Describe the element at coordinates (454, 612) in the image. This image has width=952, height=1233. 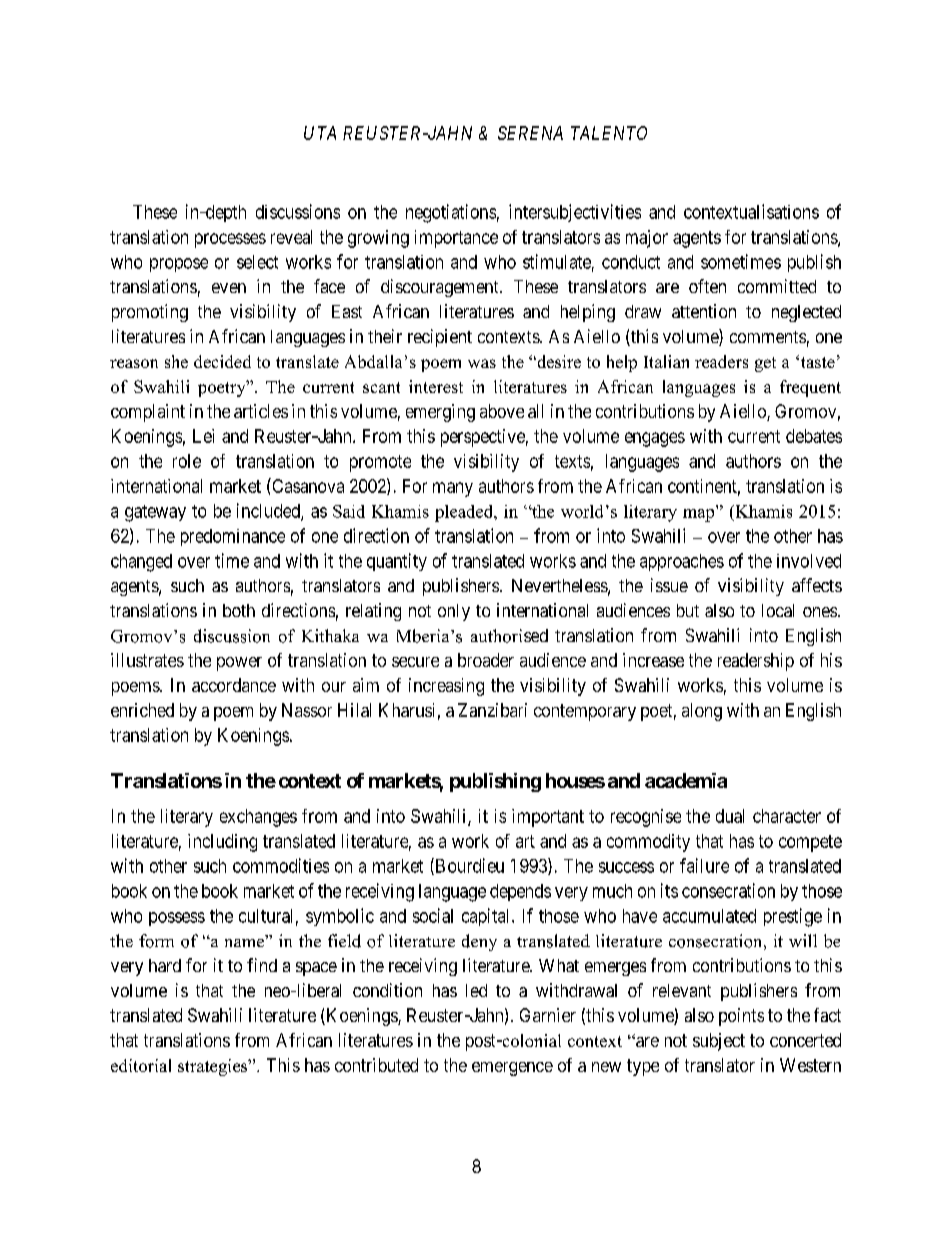
I see `only` at that location.
